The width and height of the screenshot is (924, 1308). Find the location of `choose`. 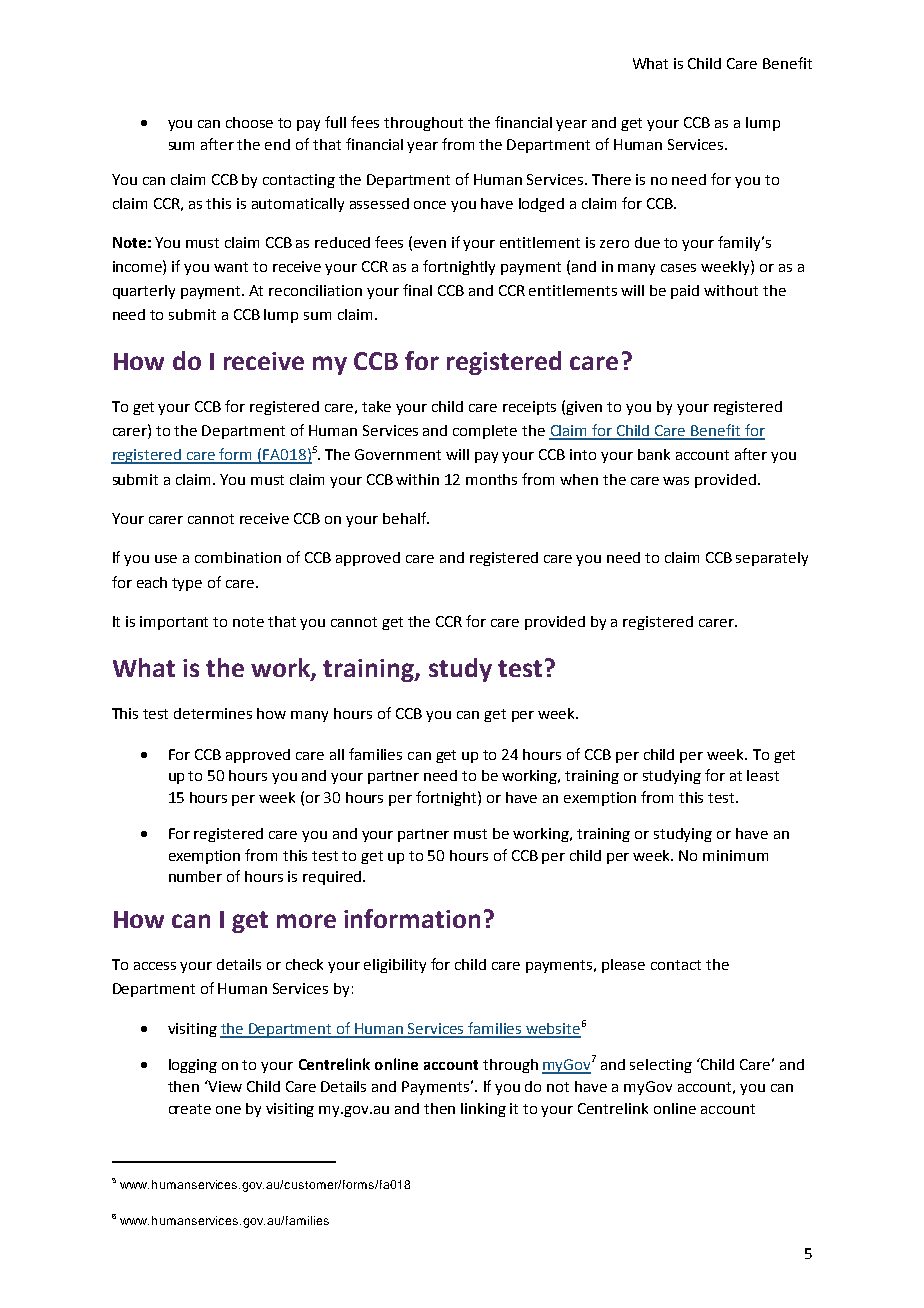

choose is located at coordinates (249, 122).
